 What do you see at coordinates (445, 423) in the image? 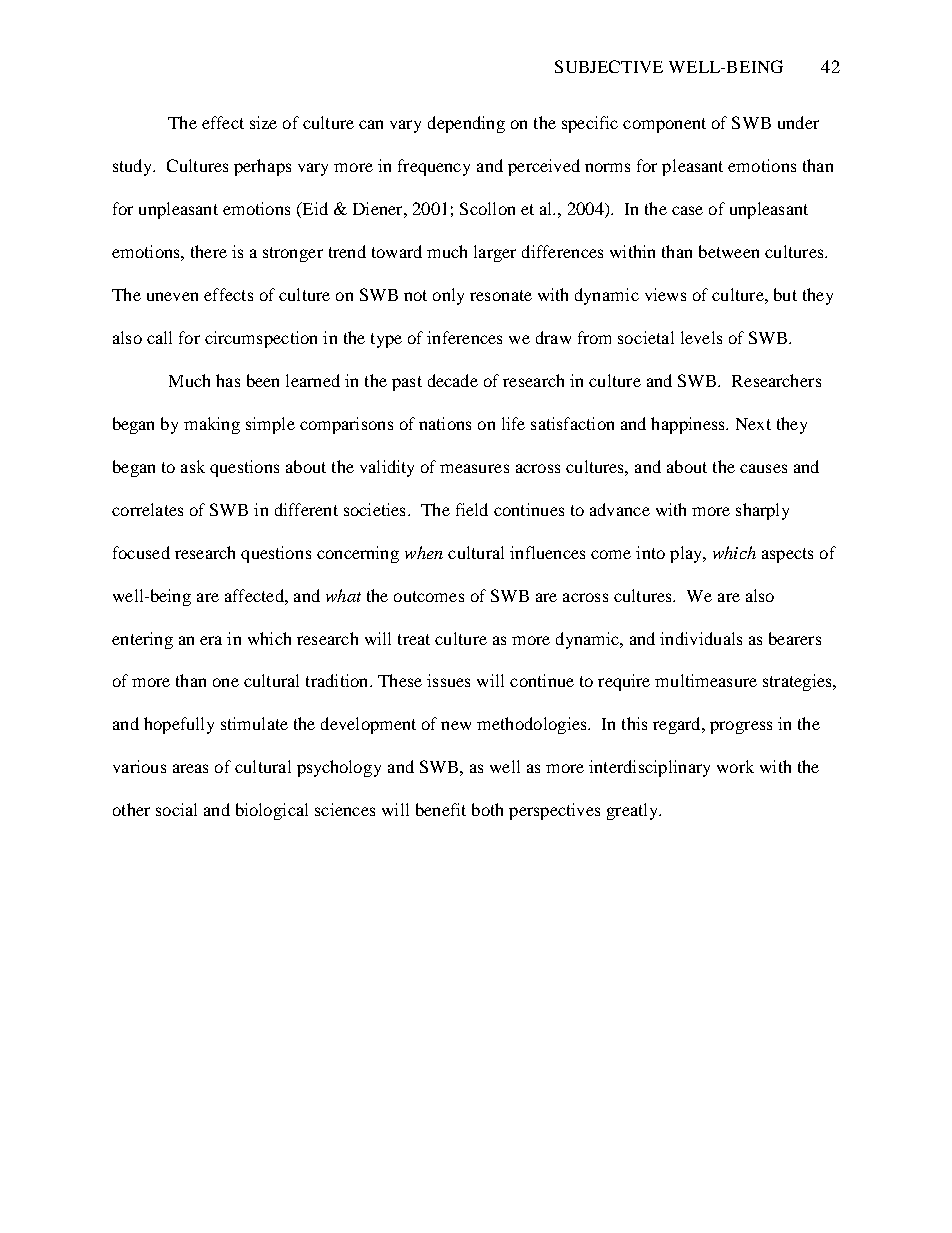
I see `nations` at bounding box center [445, 423].
